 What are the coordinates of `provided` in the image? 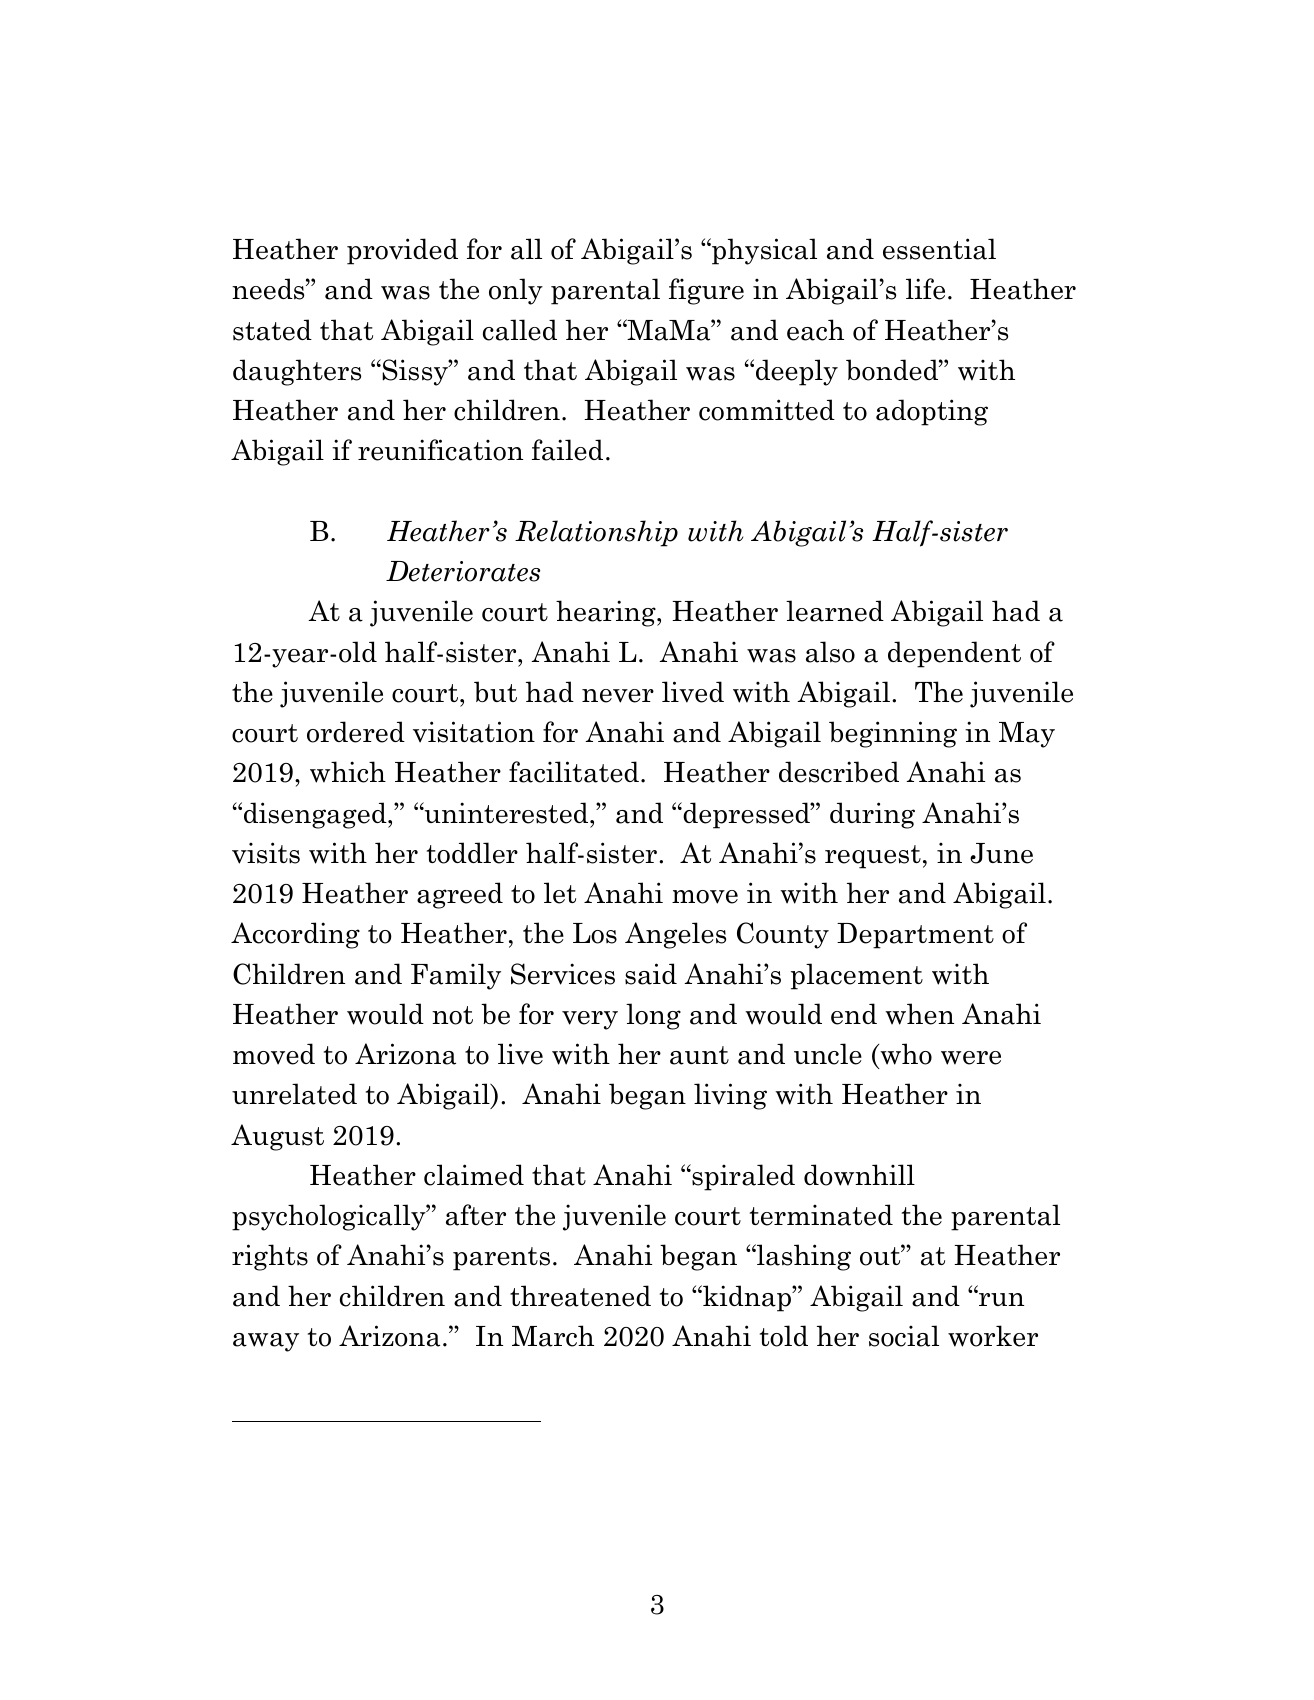 It's located at (402, 251).
